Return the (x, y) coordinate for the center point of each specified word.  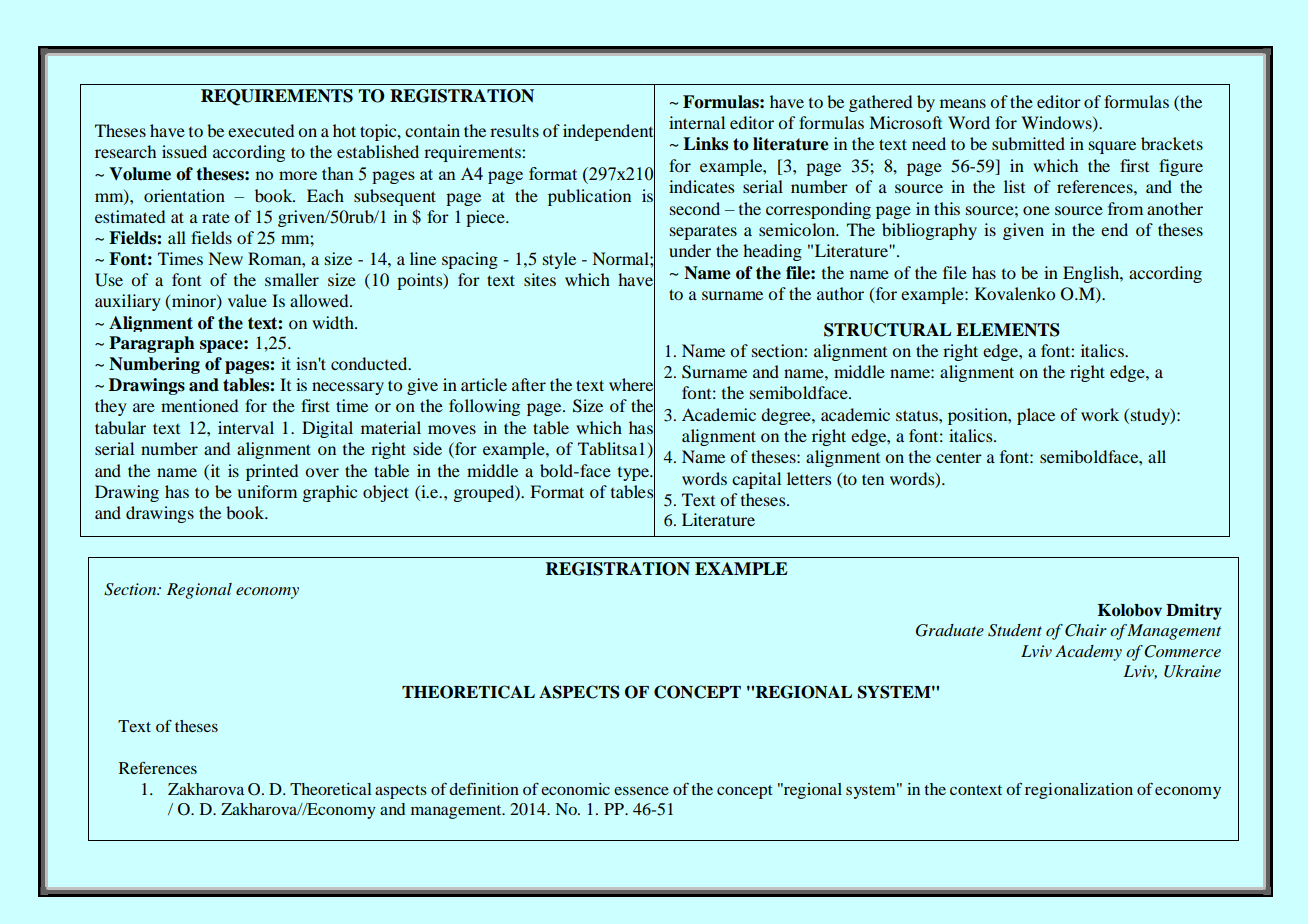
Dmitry (1194, 611)
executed (261, 130)
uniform (267, 491)
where (632, 385)
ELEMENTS (1008, 330)
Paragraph (152, 344)
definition (484, 789)
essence (641, 791)
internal (697, 122)
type (634, 474)
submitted (1028, 143)
